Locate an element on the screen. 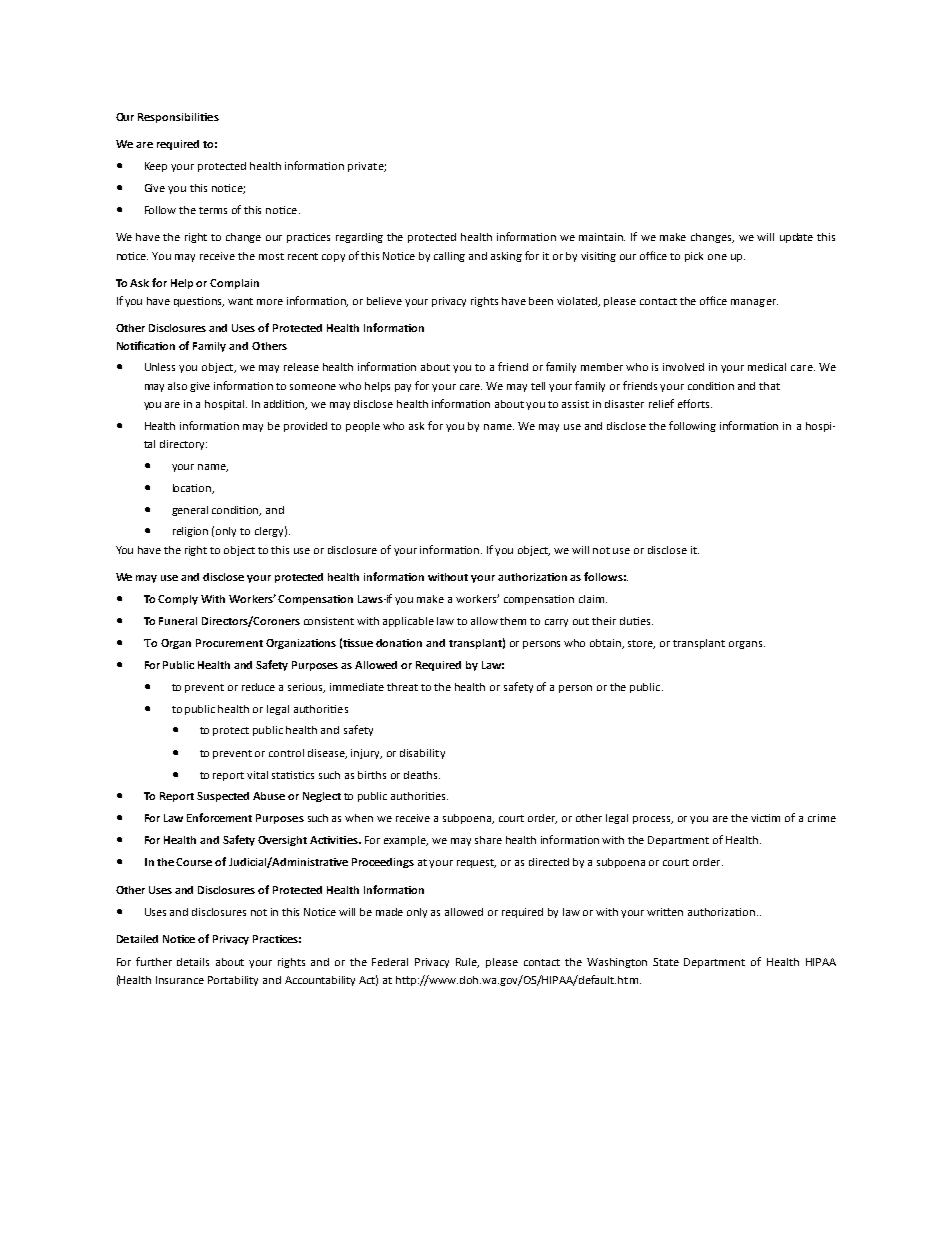 This screenshot has height=1233, width=952. Responsibilities is located at coordinates (178, 118).
